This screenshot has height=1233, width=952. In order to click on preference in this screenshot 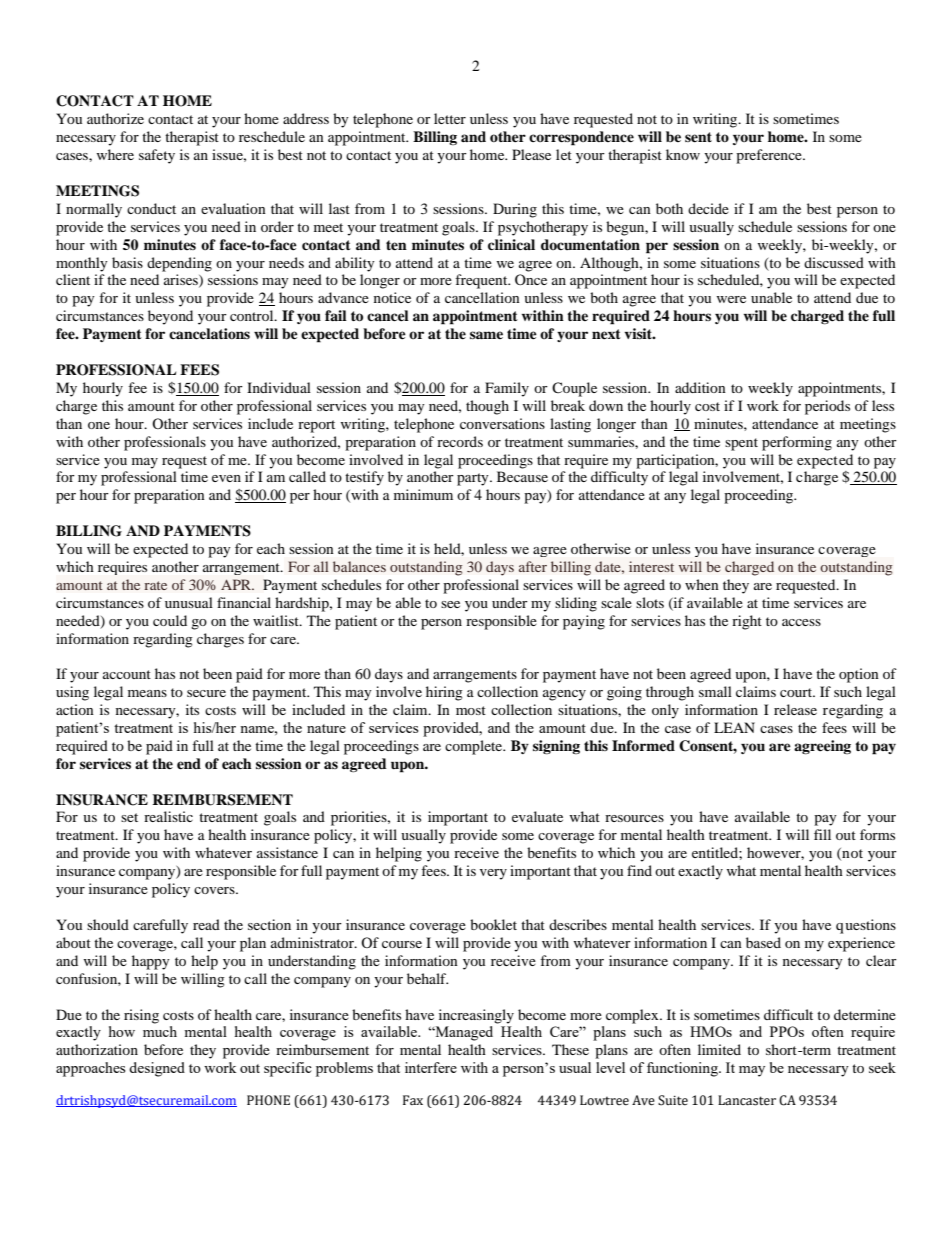, I will do `click(770, 156)`.
